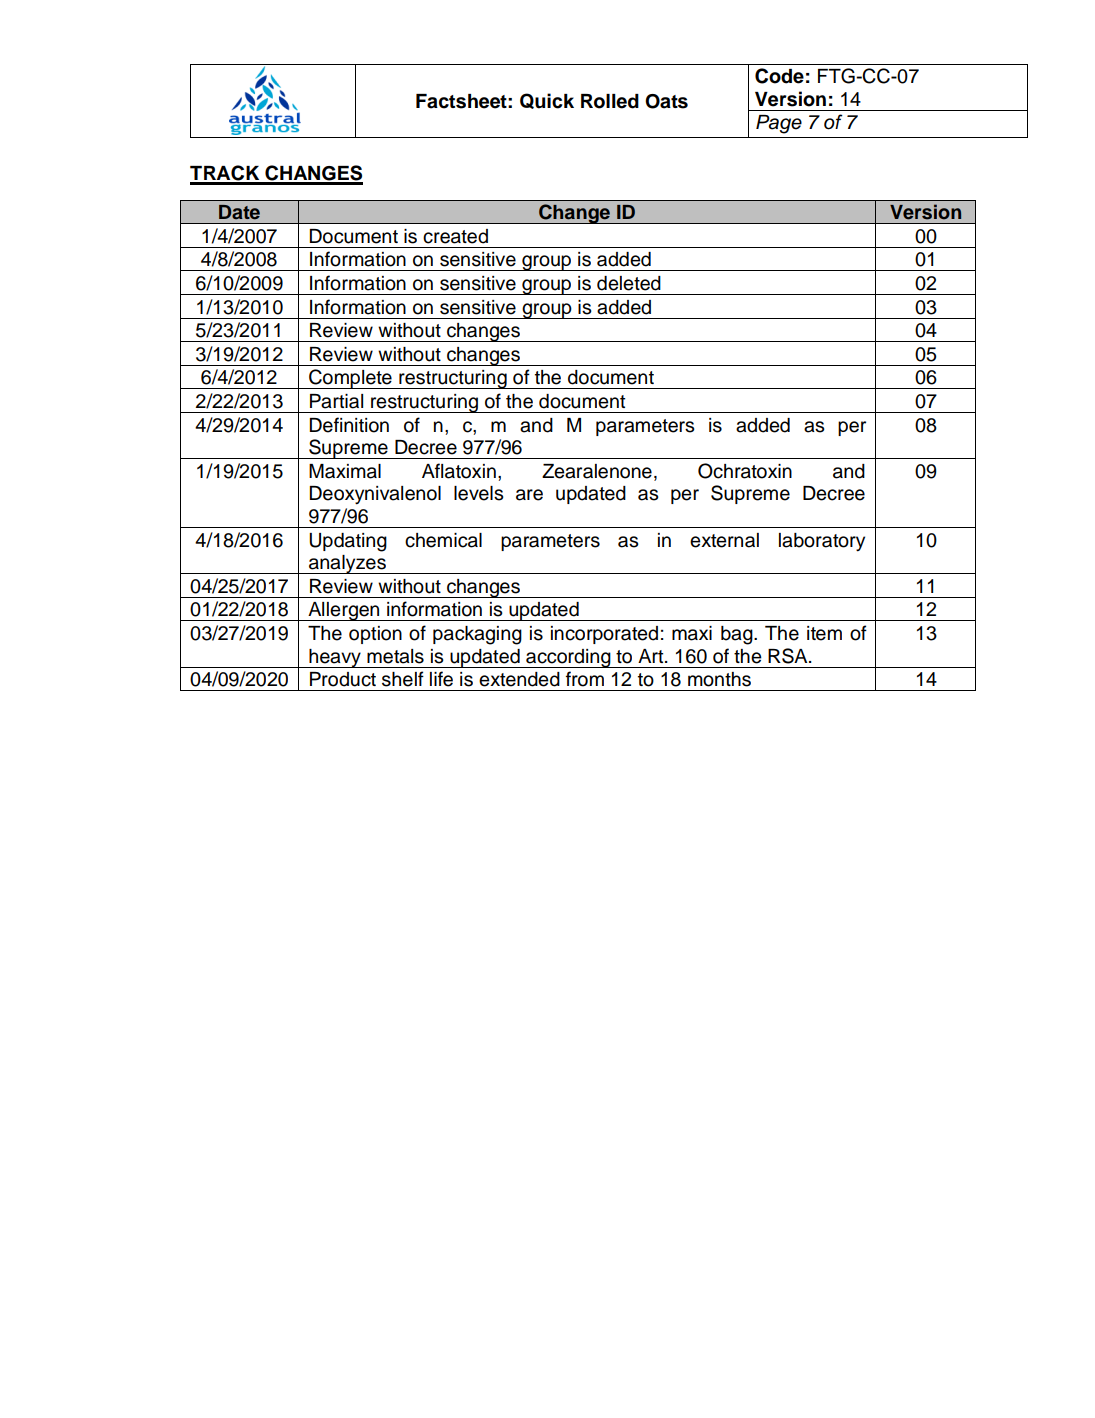 The image size is (1095, 1418). I want to click on Complete, so click(350, 379).
